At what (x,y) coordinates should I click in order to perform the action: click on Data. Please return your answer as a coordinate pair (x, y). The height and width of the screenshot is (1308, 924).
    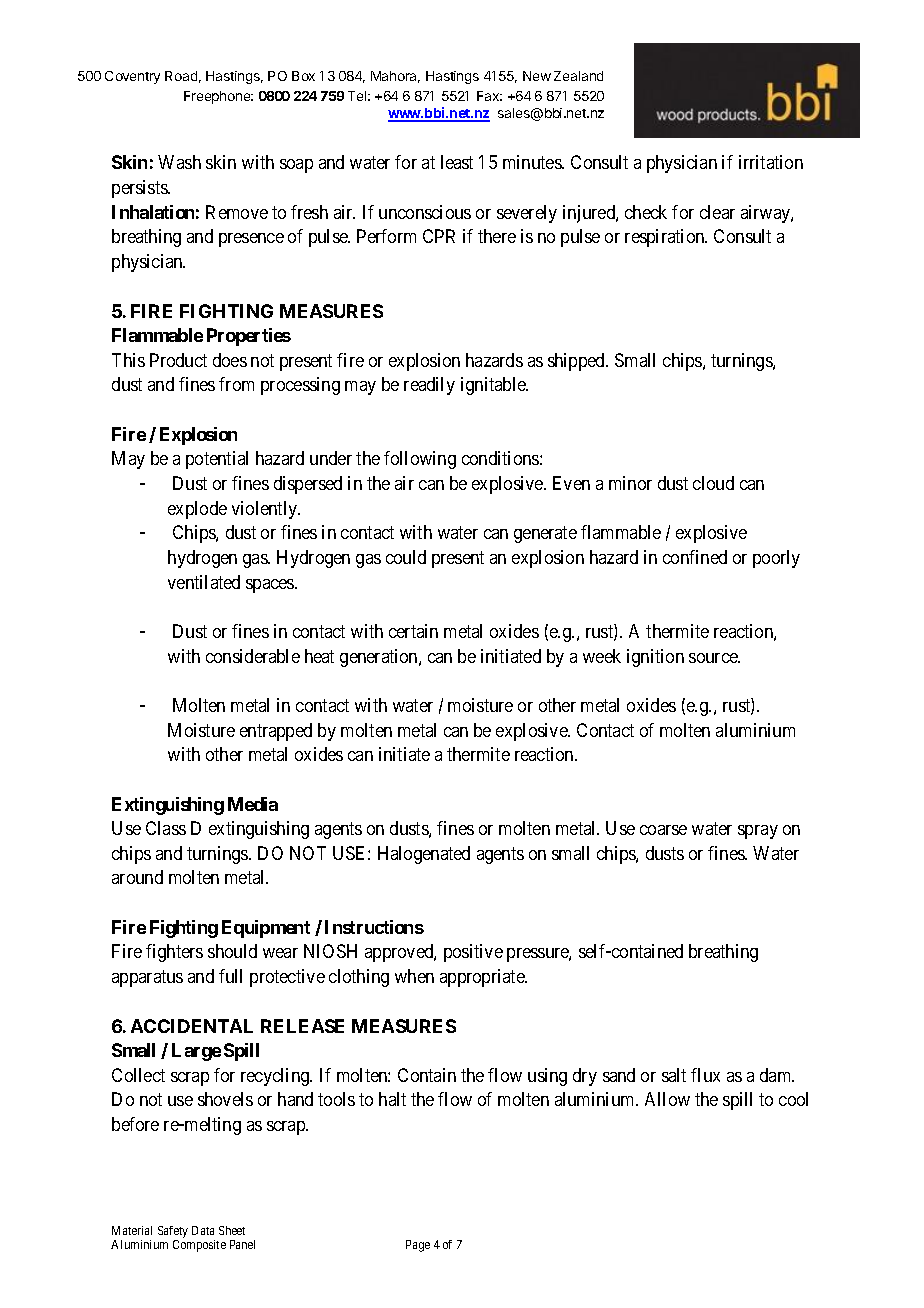
    Looking at the image, I should click on (203, 1230).
